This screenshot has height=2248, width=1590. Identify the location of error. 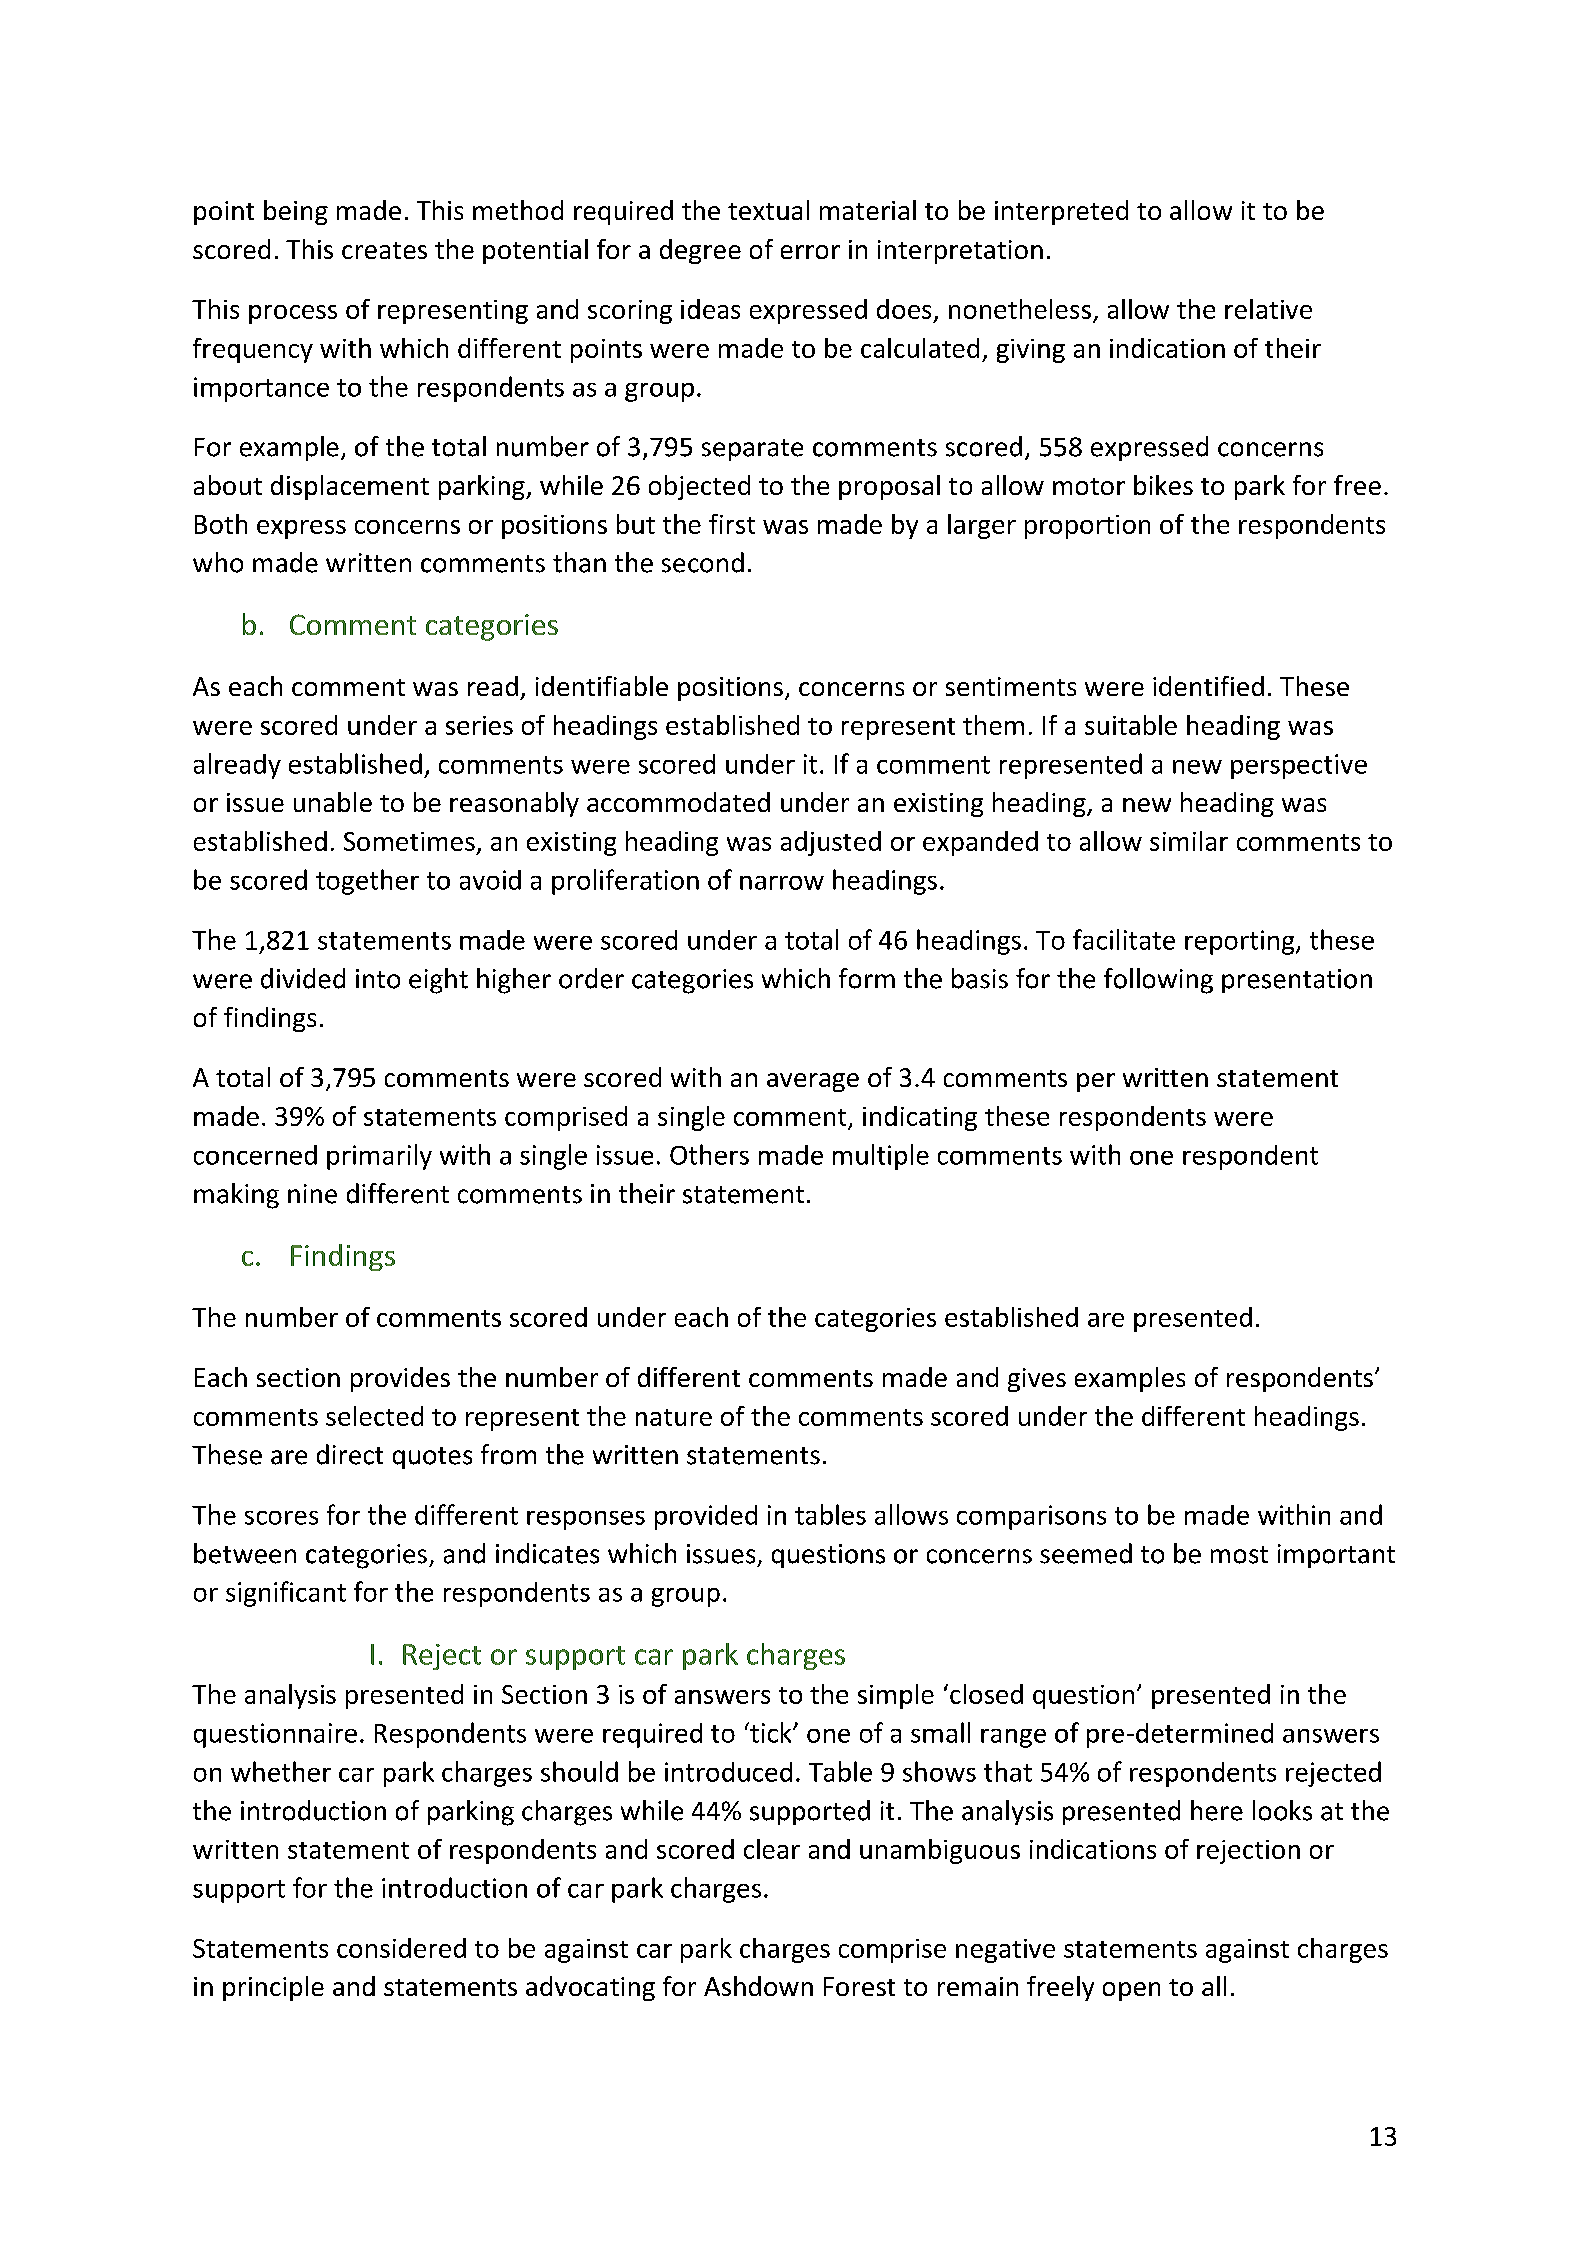
(810, 252).
